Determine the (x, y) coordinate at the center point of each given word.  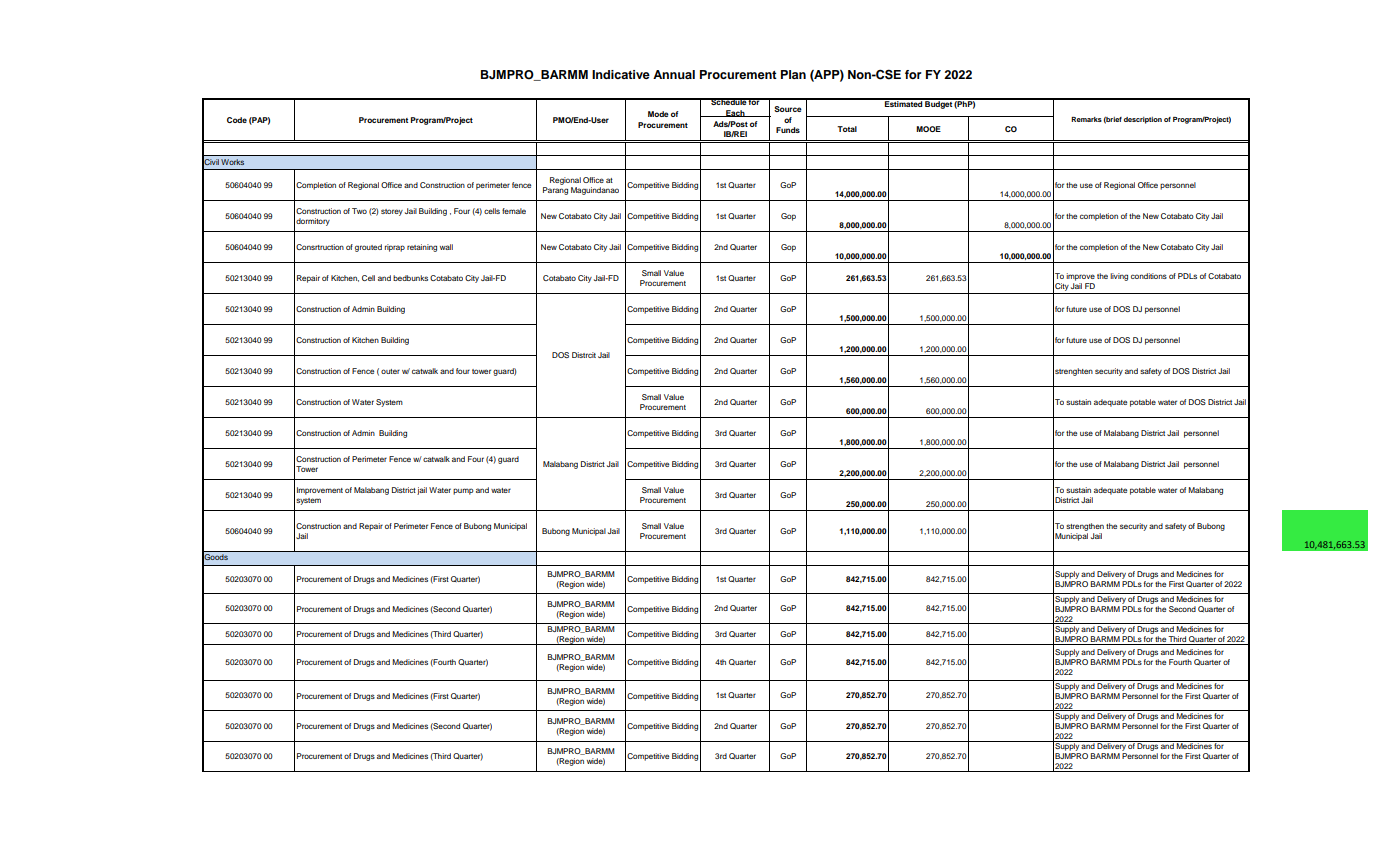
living (1119, 277)
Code (237, 120)
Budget (938, 104)
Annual (674, 74)
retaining (422, 248)
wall (446, 247)
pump (463, 491)
